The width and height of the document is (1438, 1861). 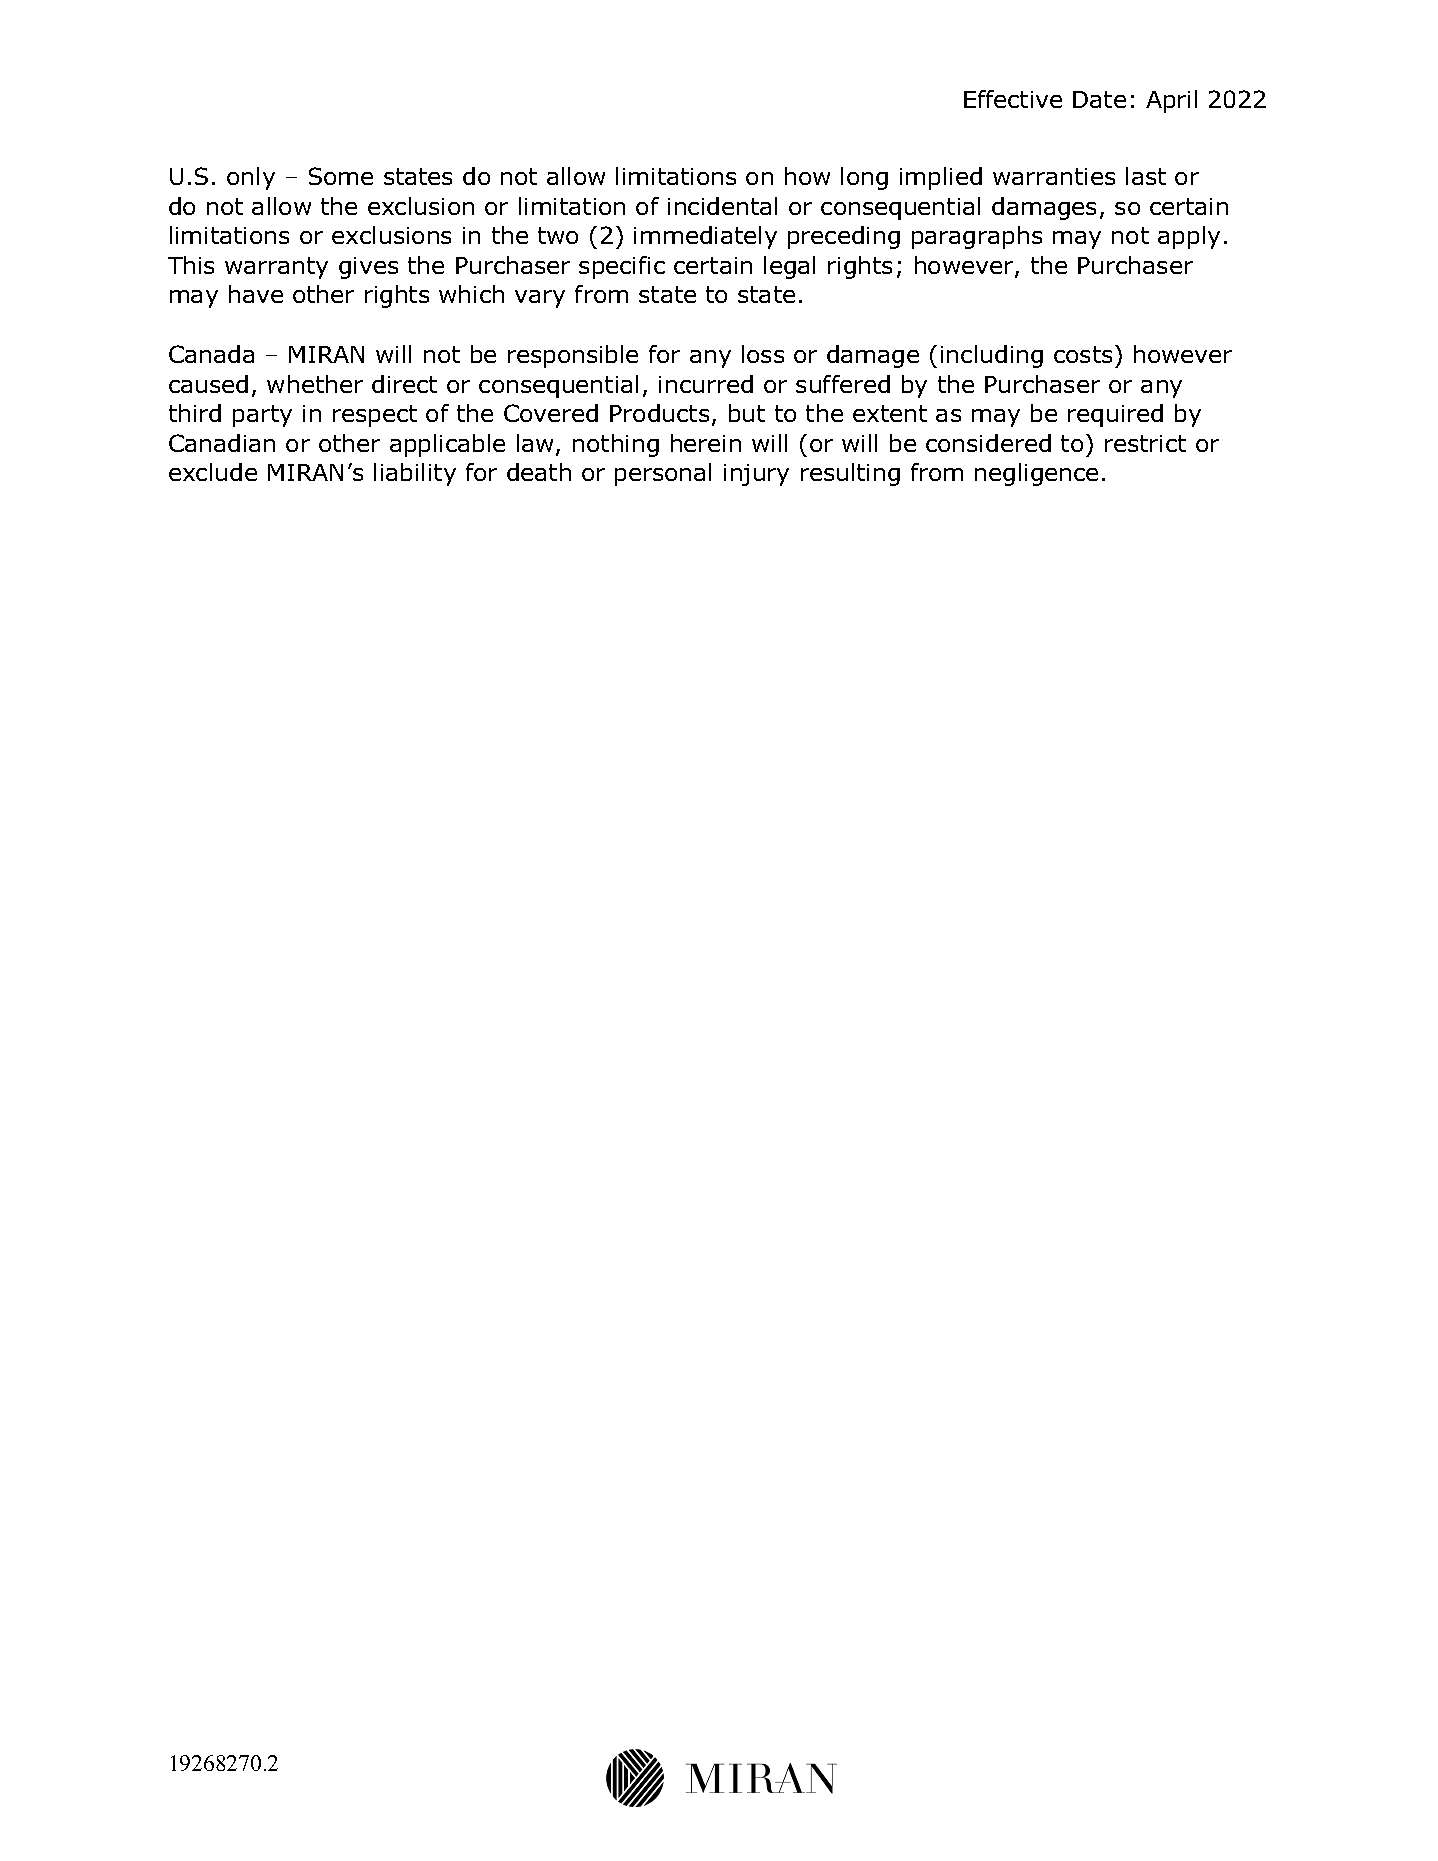 I want to click on personal, so click(x=663, y=474).
